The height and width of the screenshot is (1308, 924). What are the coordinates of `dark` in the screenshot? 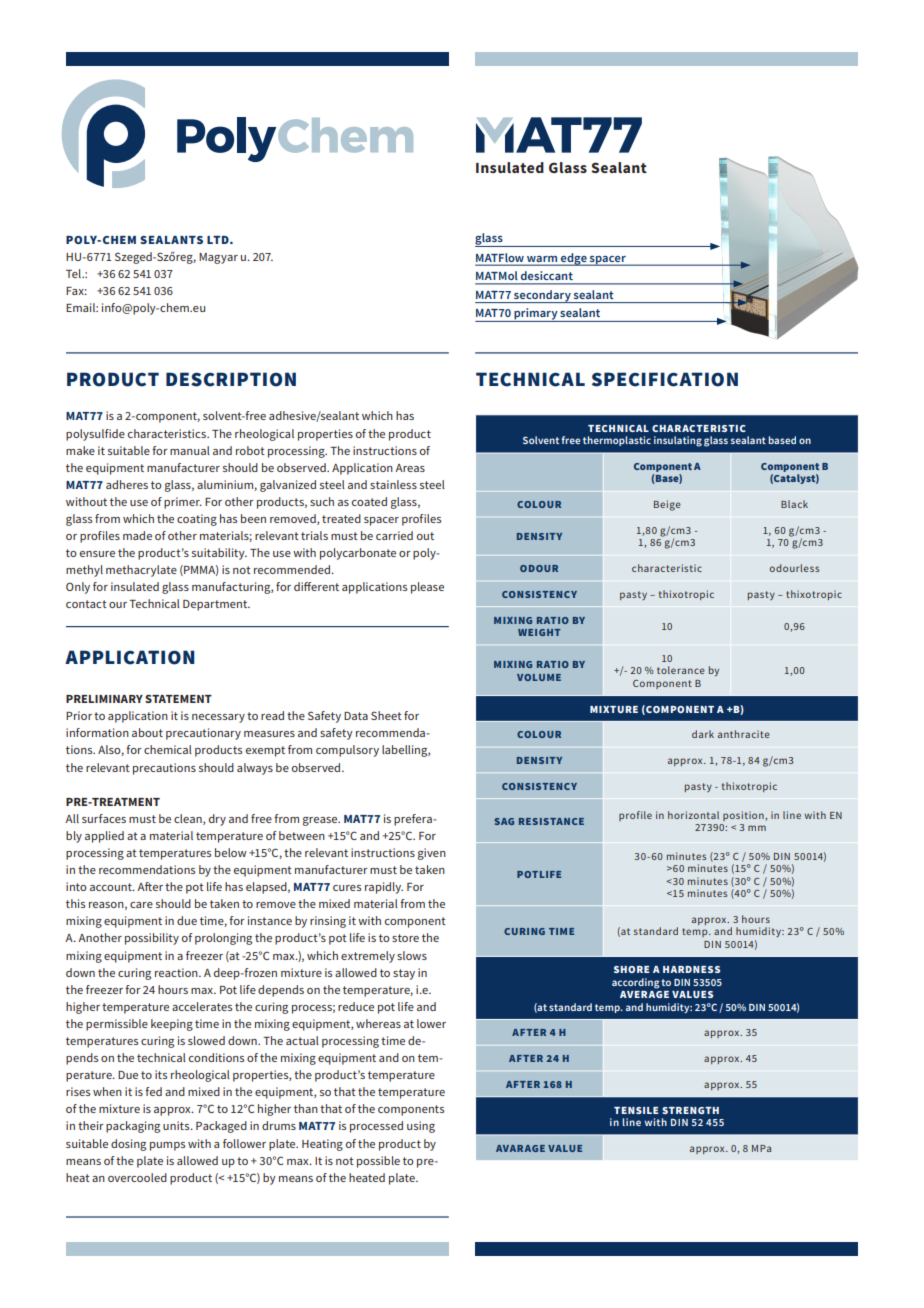 It's located at (703, 734).
